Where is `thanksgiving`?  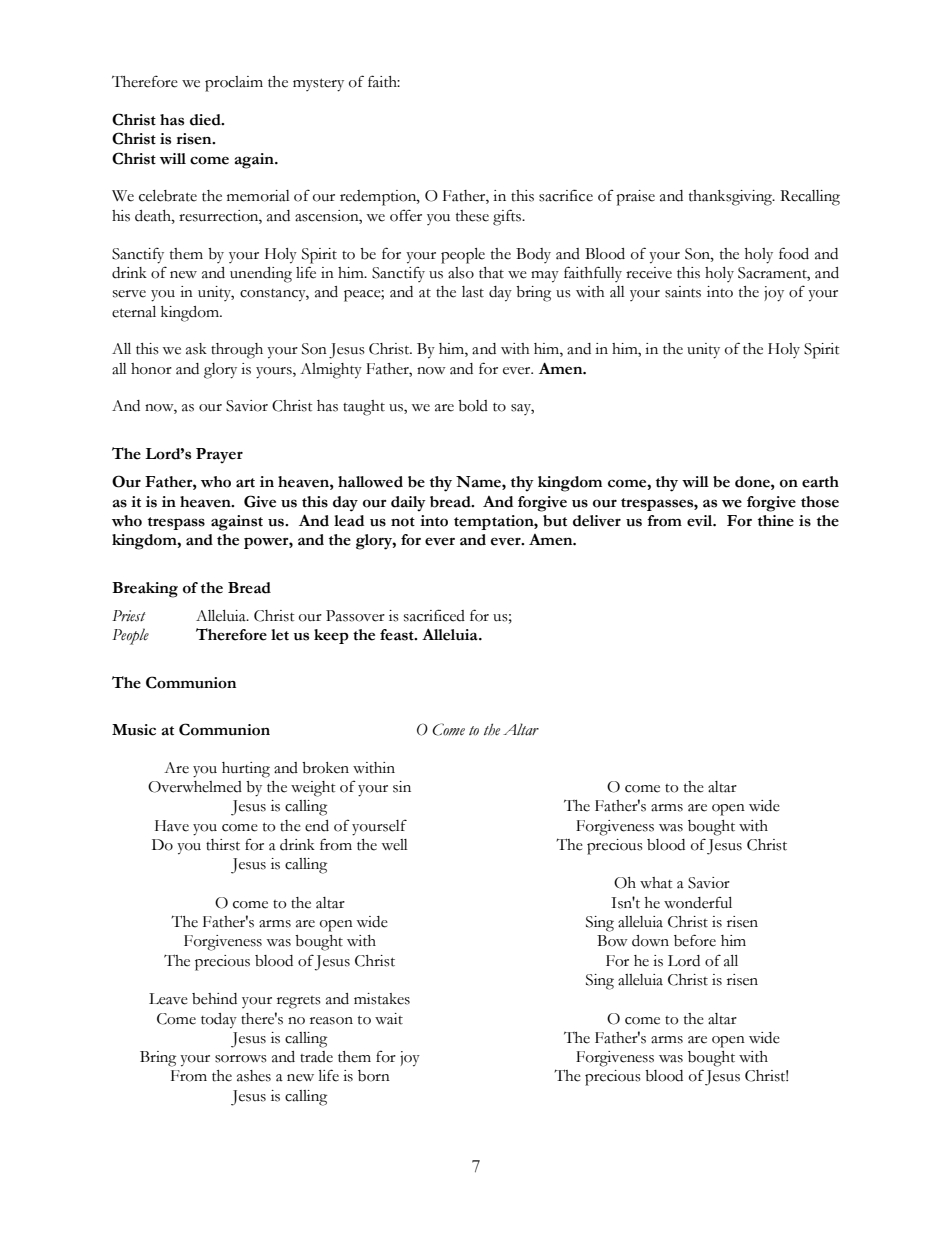
thanksgiving is located at coordinates (732, 198).
